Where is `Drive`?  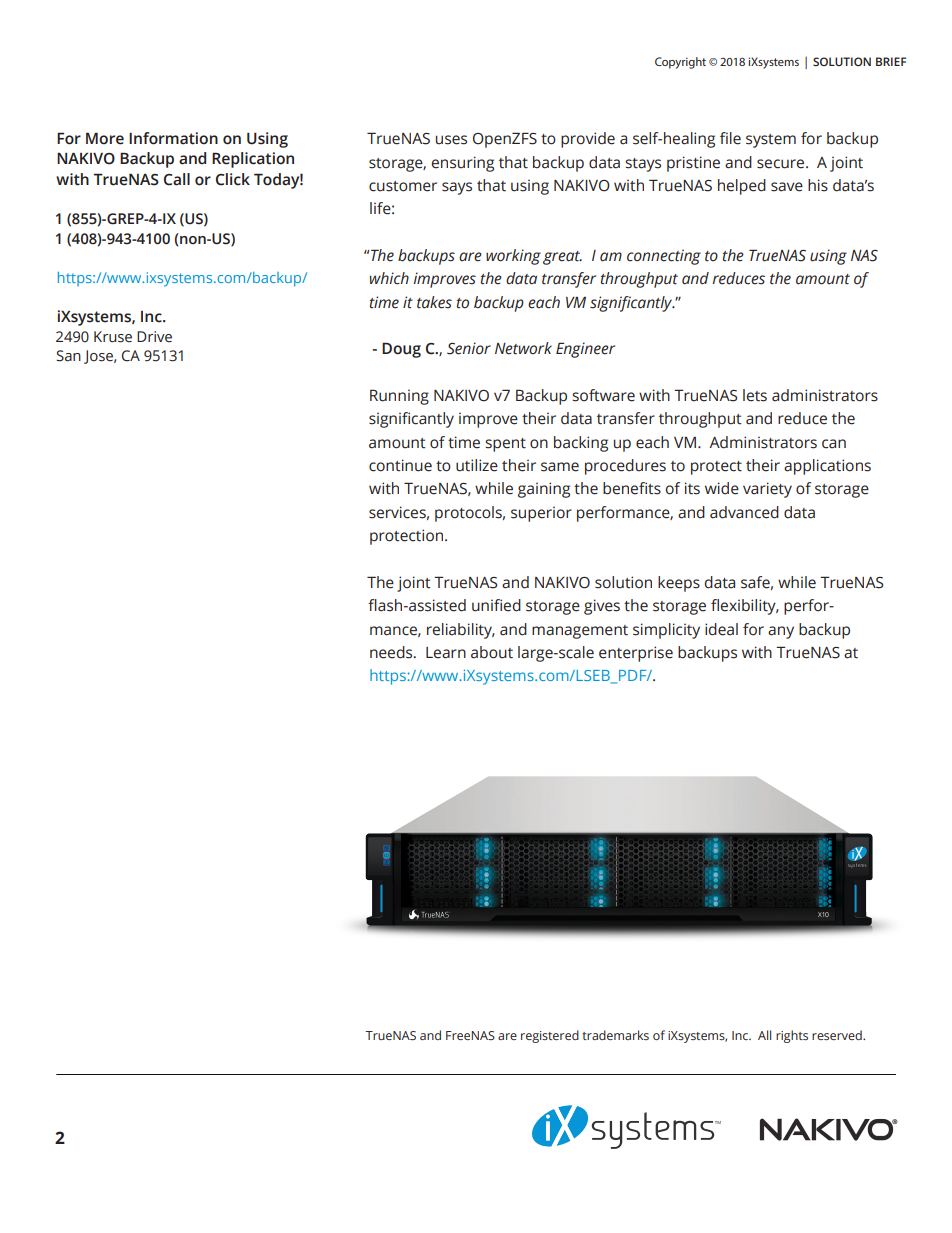 Drive is located at coordinates (154, 337).
